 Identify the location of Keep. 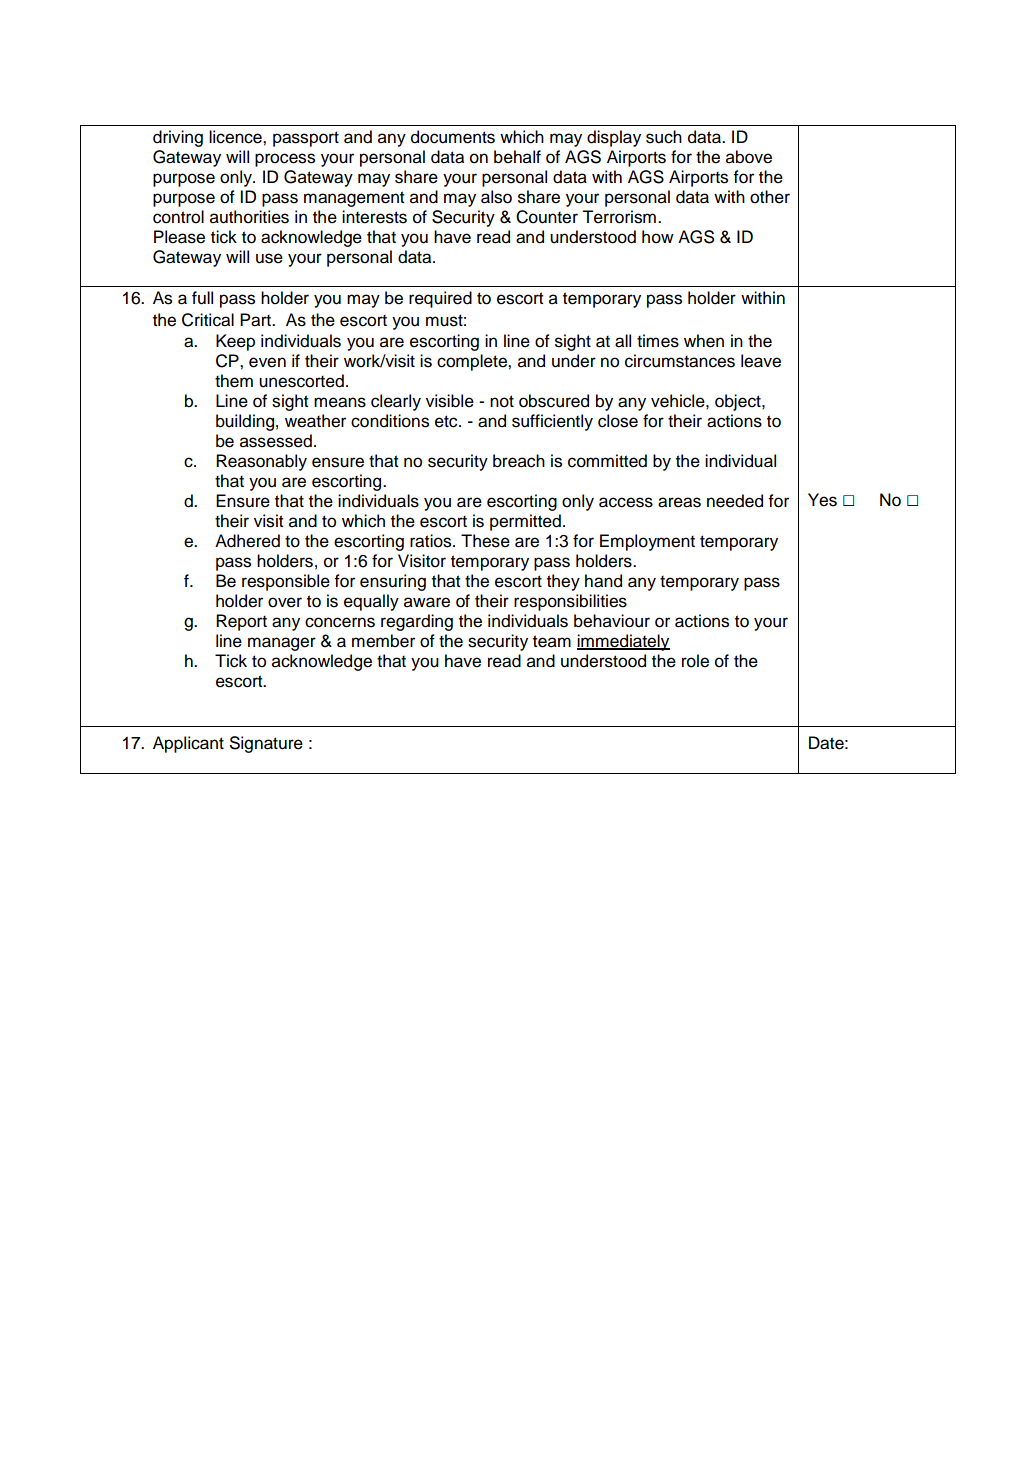
(235, 342).
